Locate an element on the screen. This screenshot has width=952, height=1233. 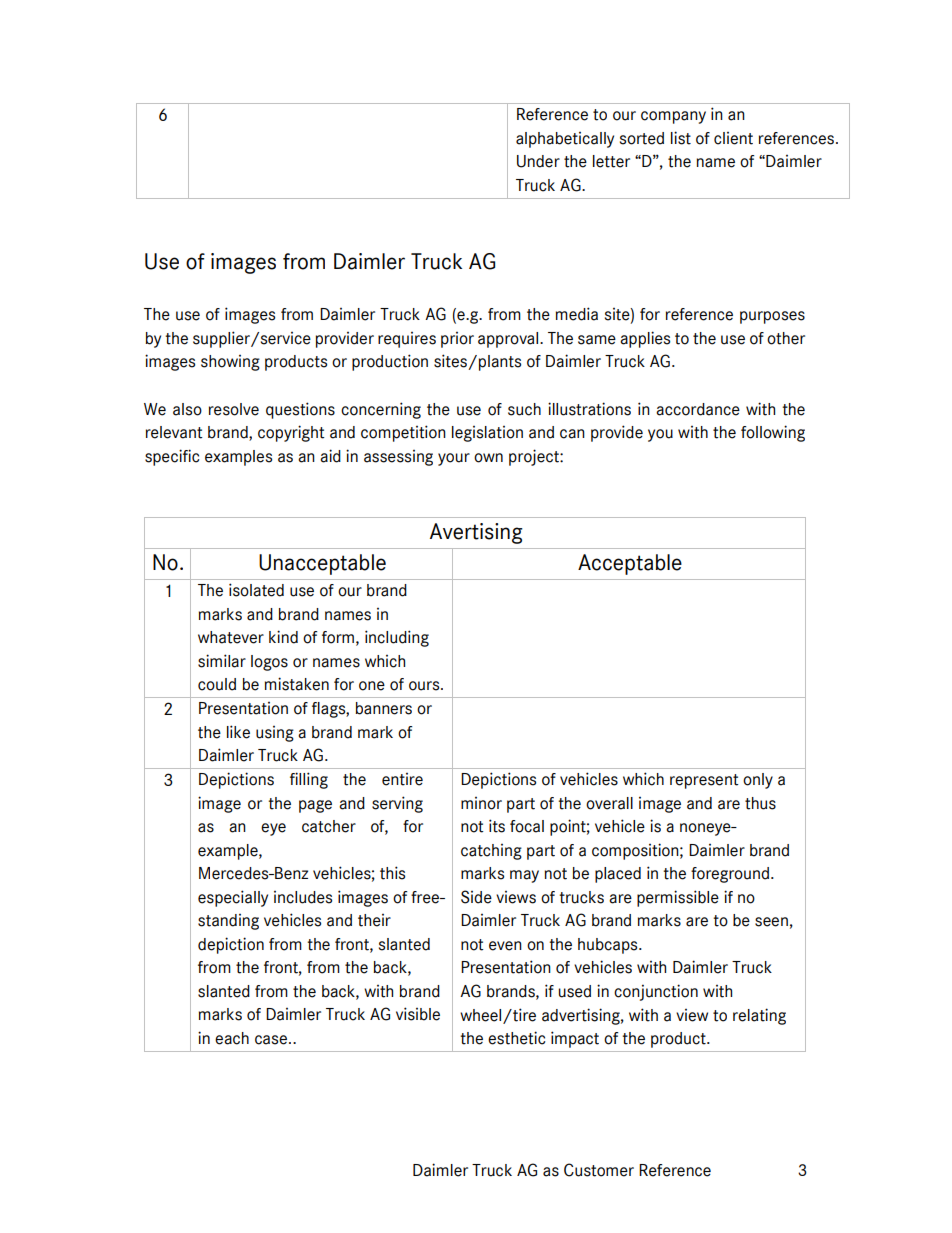
client is located at coordinates (733, 138).
